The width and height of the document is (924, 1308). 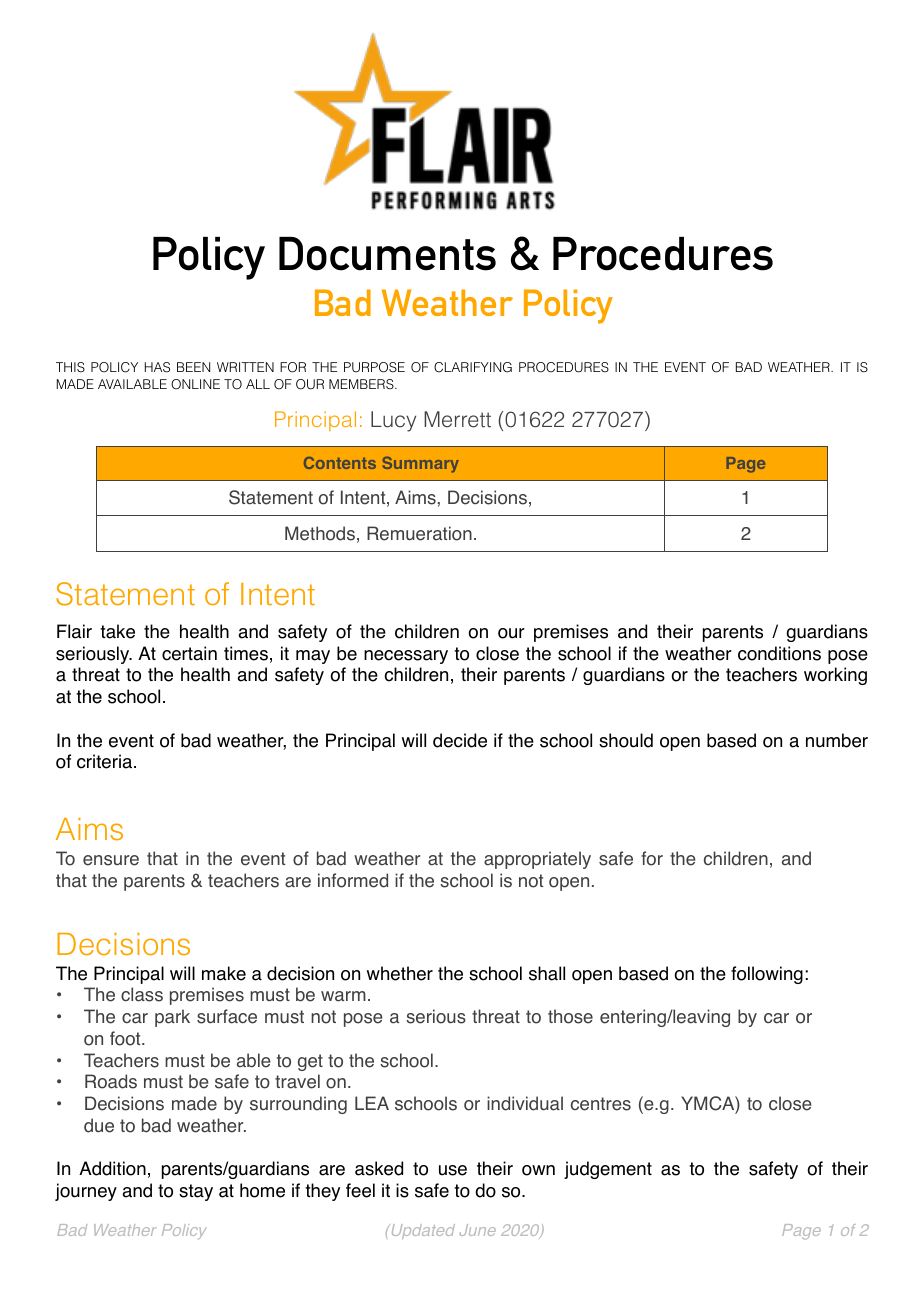 What do you see at coordinates (196, 1192) in the document?
I see `stay` at bounding box center [196, 1192].
